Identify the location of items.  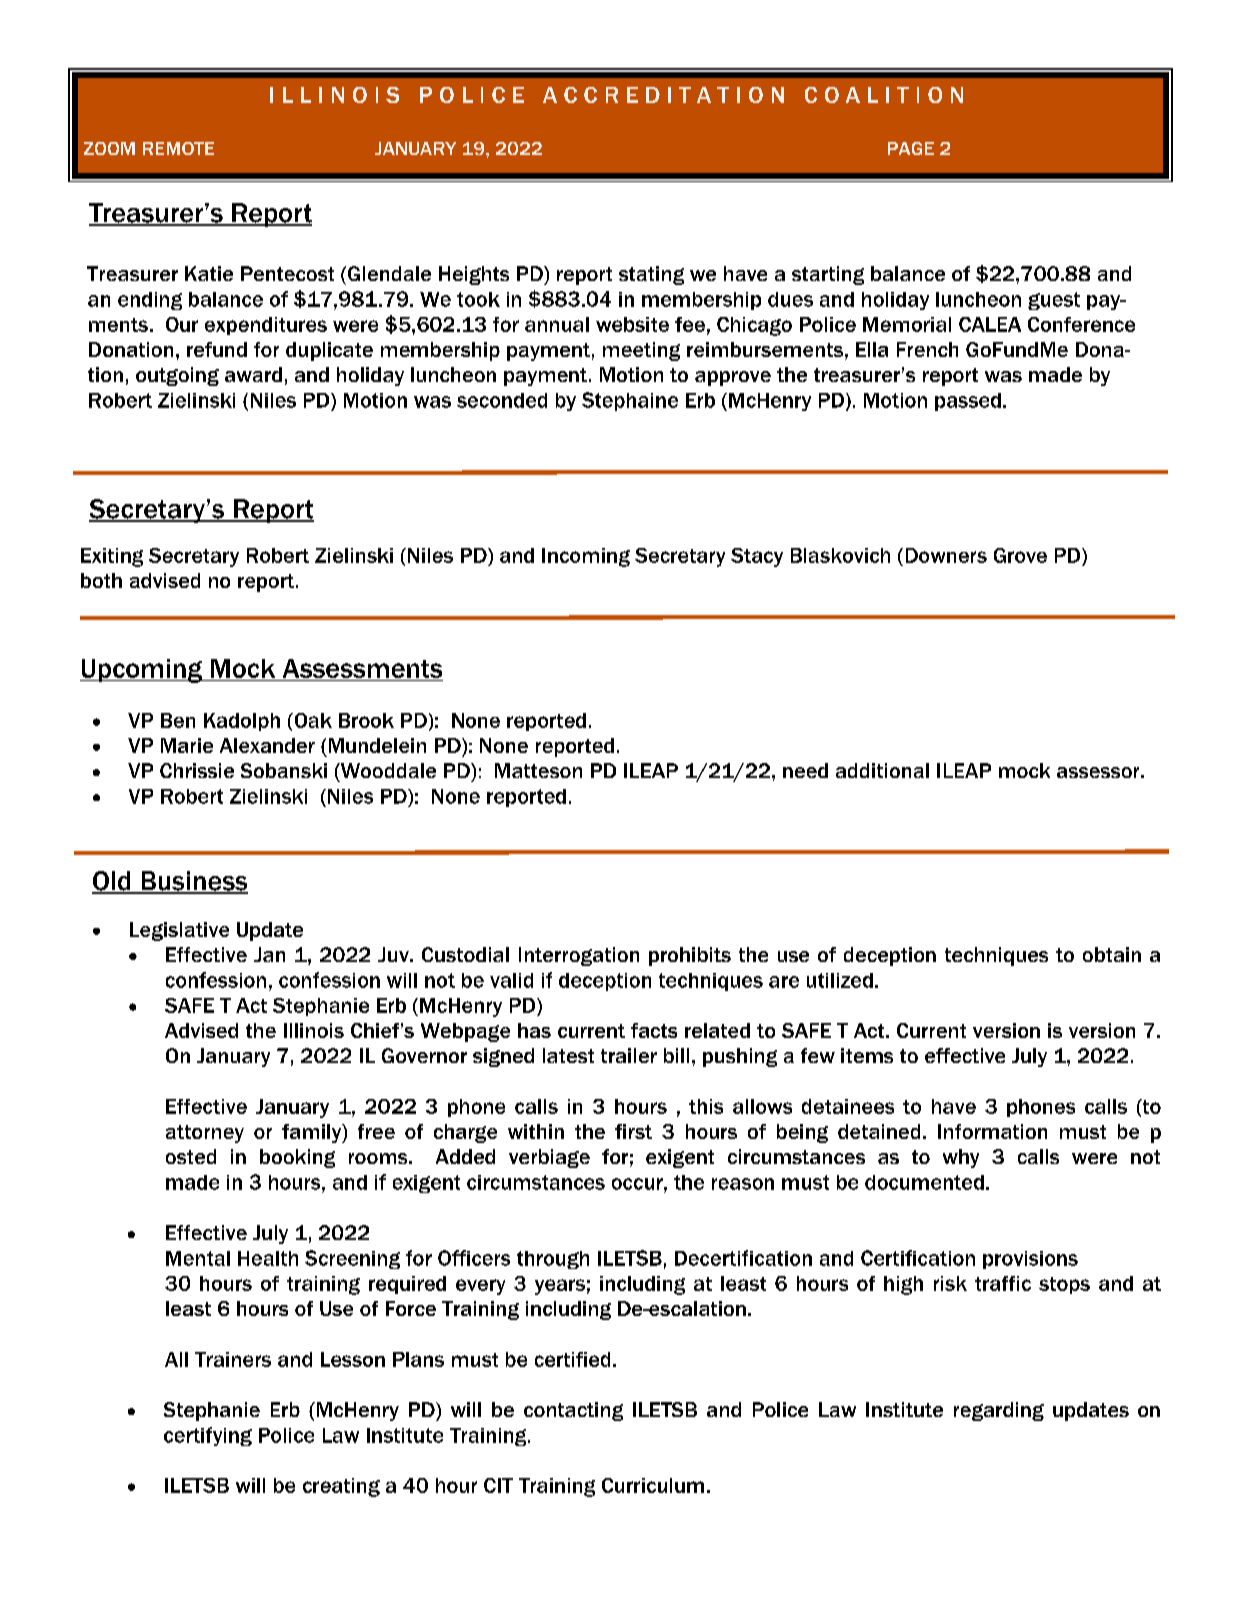
(867, 1055).
